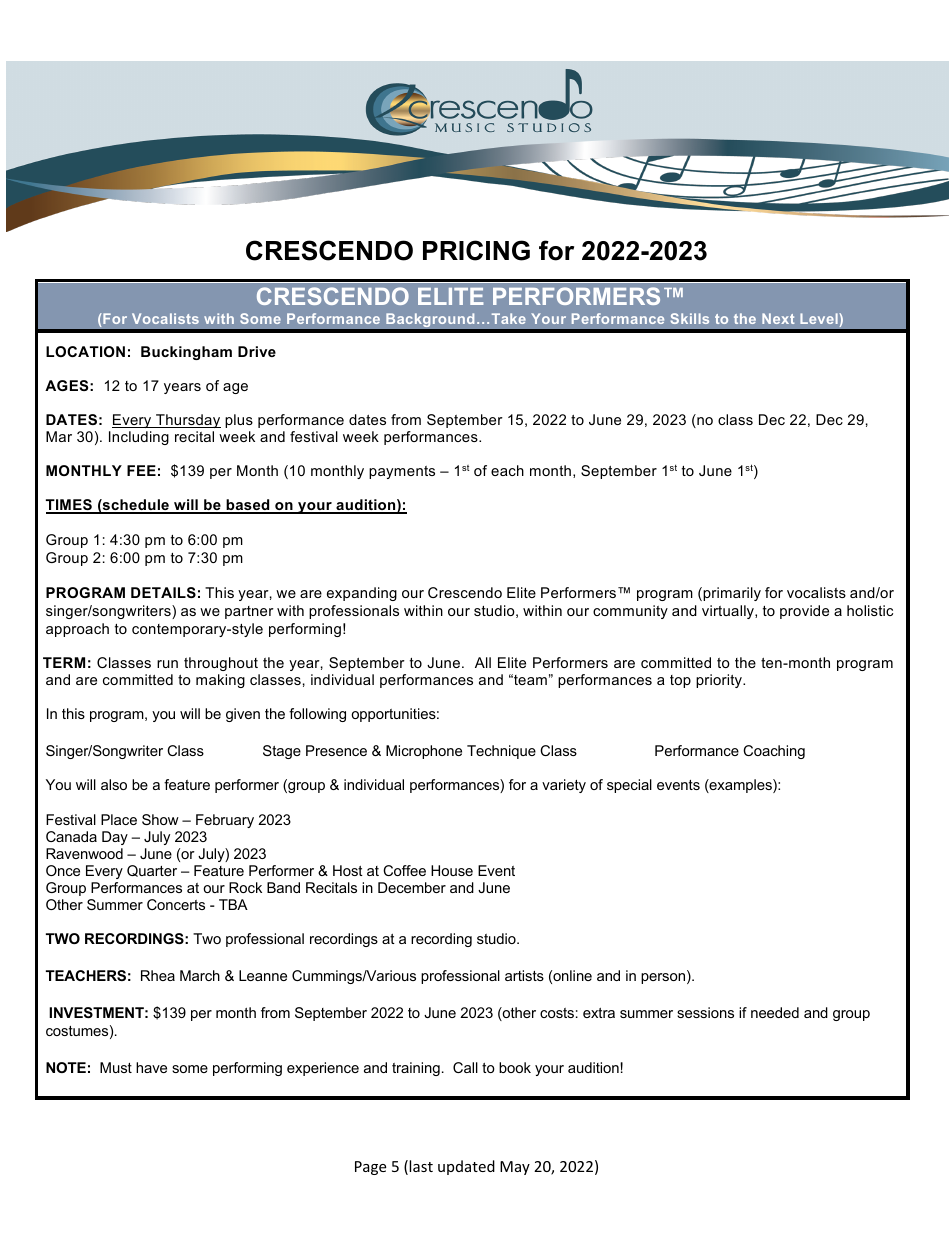 The image size is (952, 1233). What do you see at coordinates (402, 472) in the screenshot?
I see `payments` at bounding box center [402, 472].
